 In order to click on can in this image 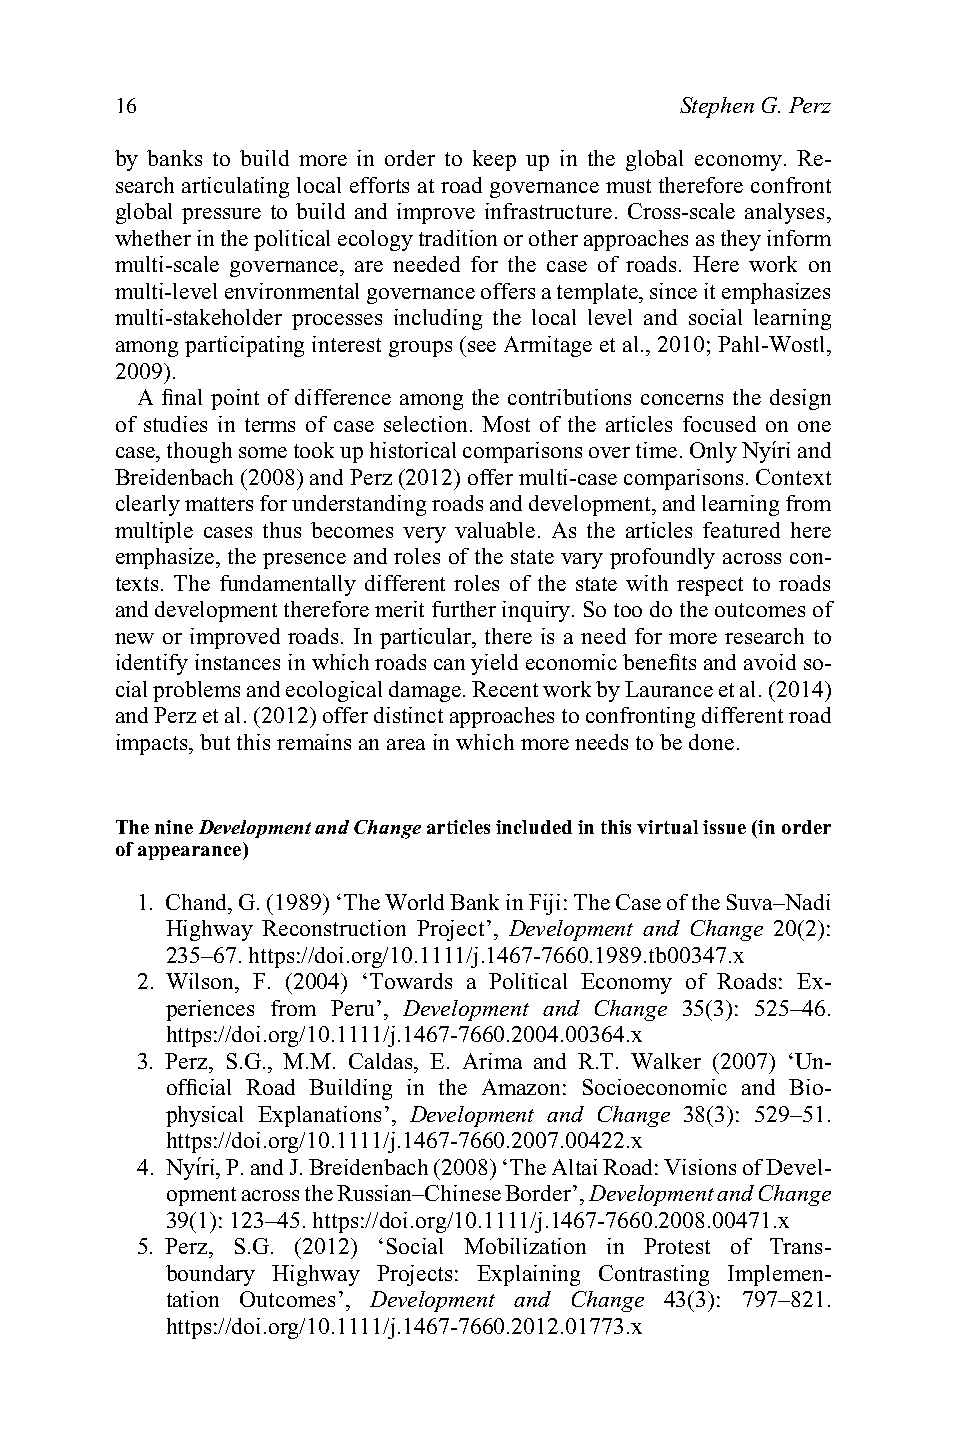, I will do `click(449, 664)`.
